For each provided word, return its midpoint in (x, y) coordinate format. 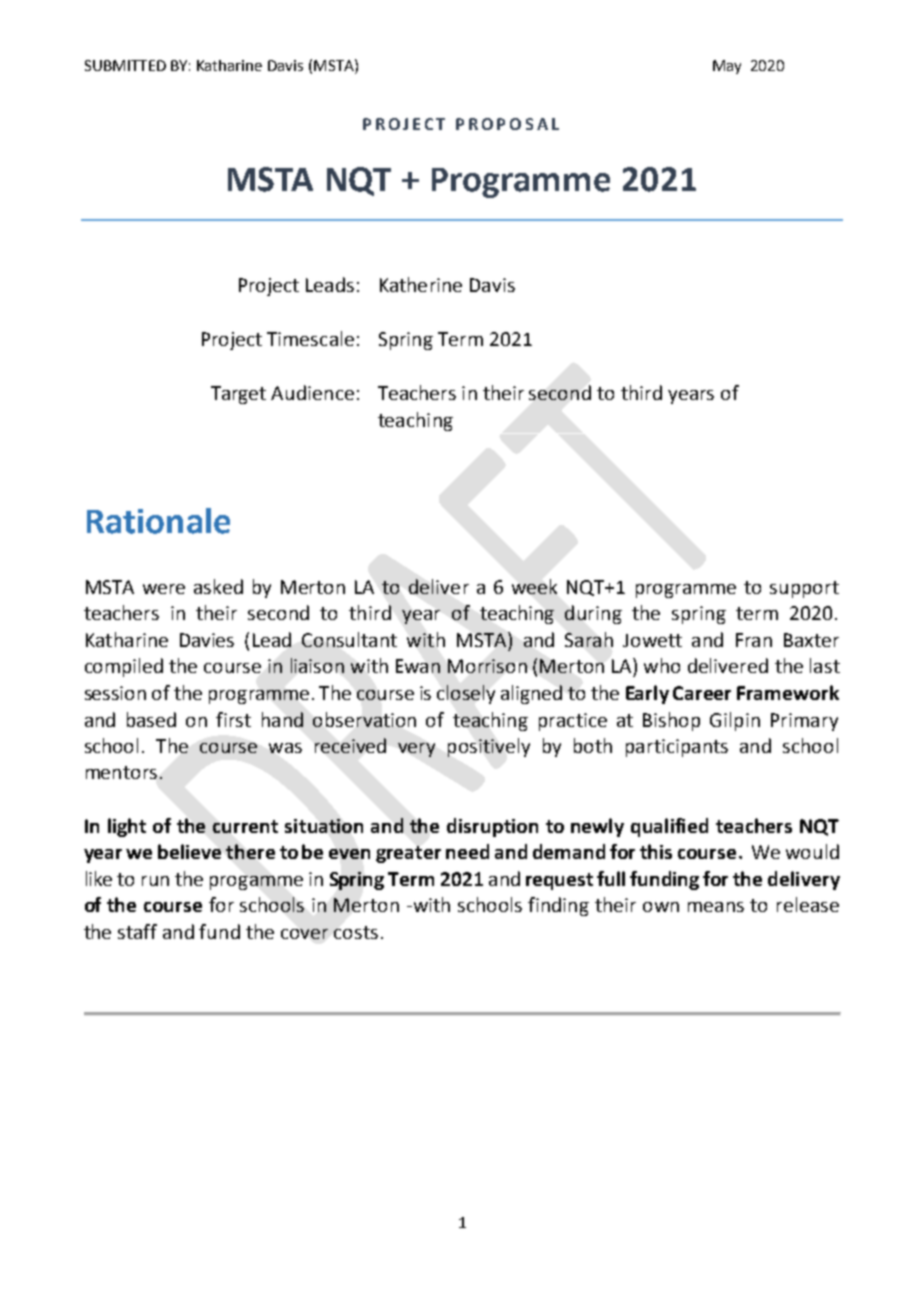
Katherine (421, 284)
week (534, 586)
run (155, 881)
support (804, 589)
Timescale (310, 338)
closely (466, 694)
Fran (754, 640)
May (727, 67)
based (151, 719)
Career (702, 693)
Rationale (158, 521)
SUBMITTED (125, 65)
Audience (312, 392)
